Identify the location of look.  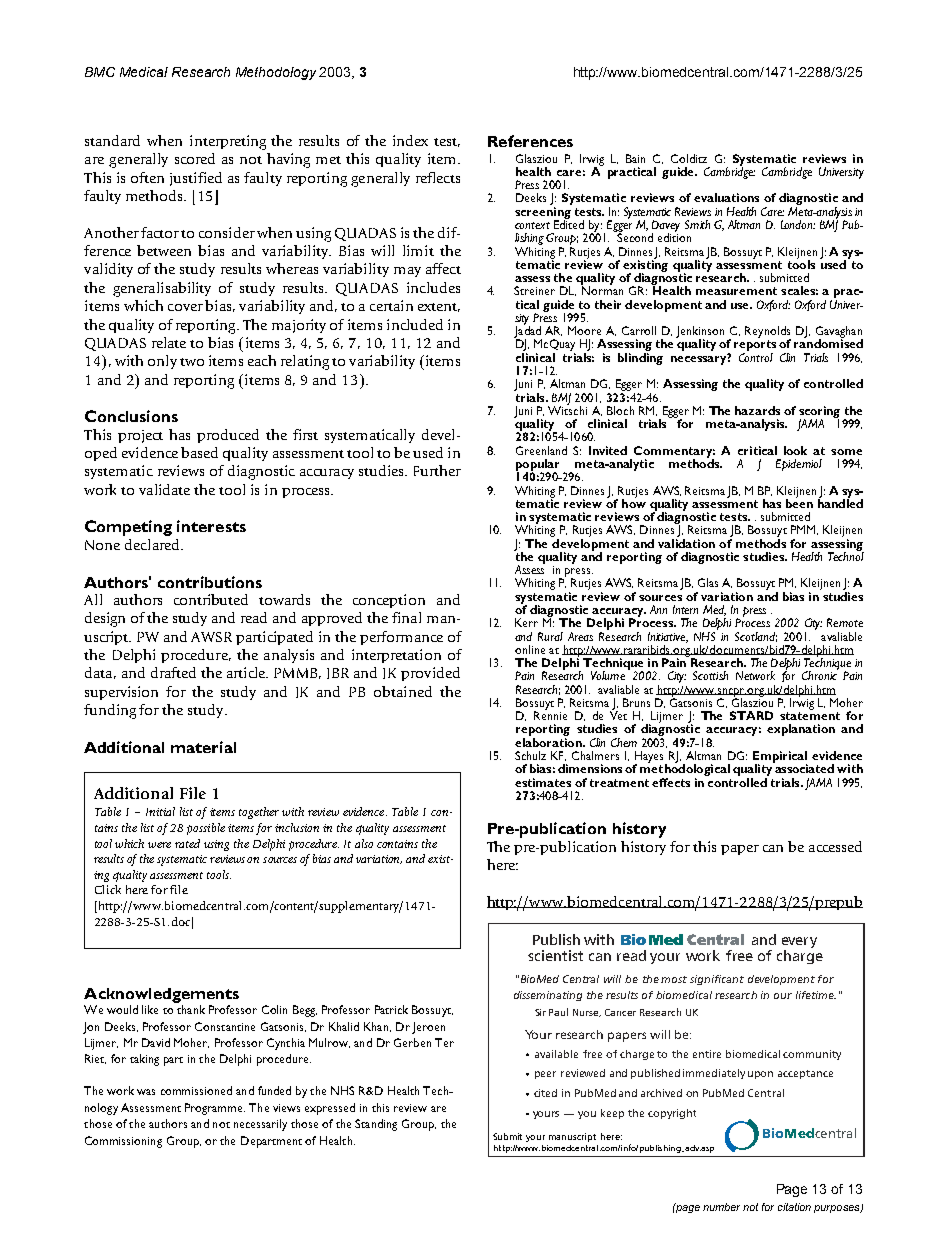
(795, 450).
